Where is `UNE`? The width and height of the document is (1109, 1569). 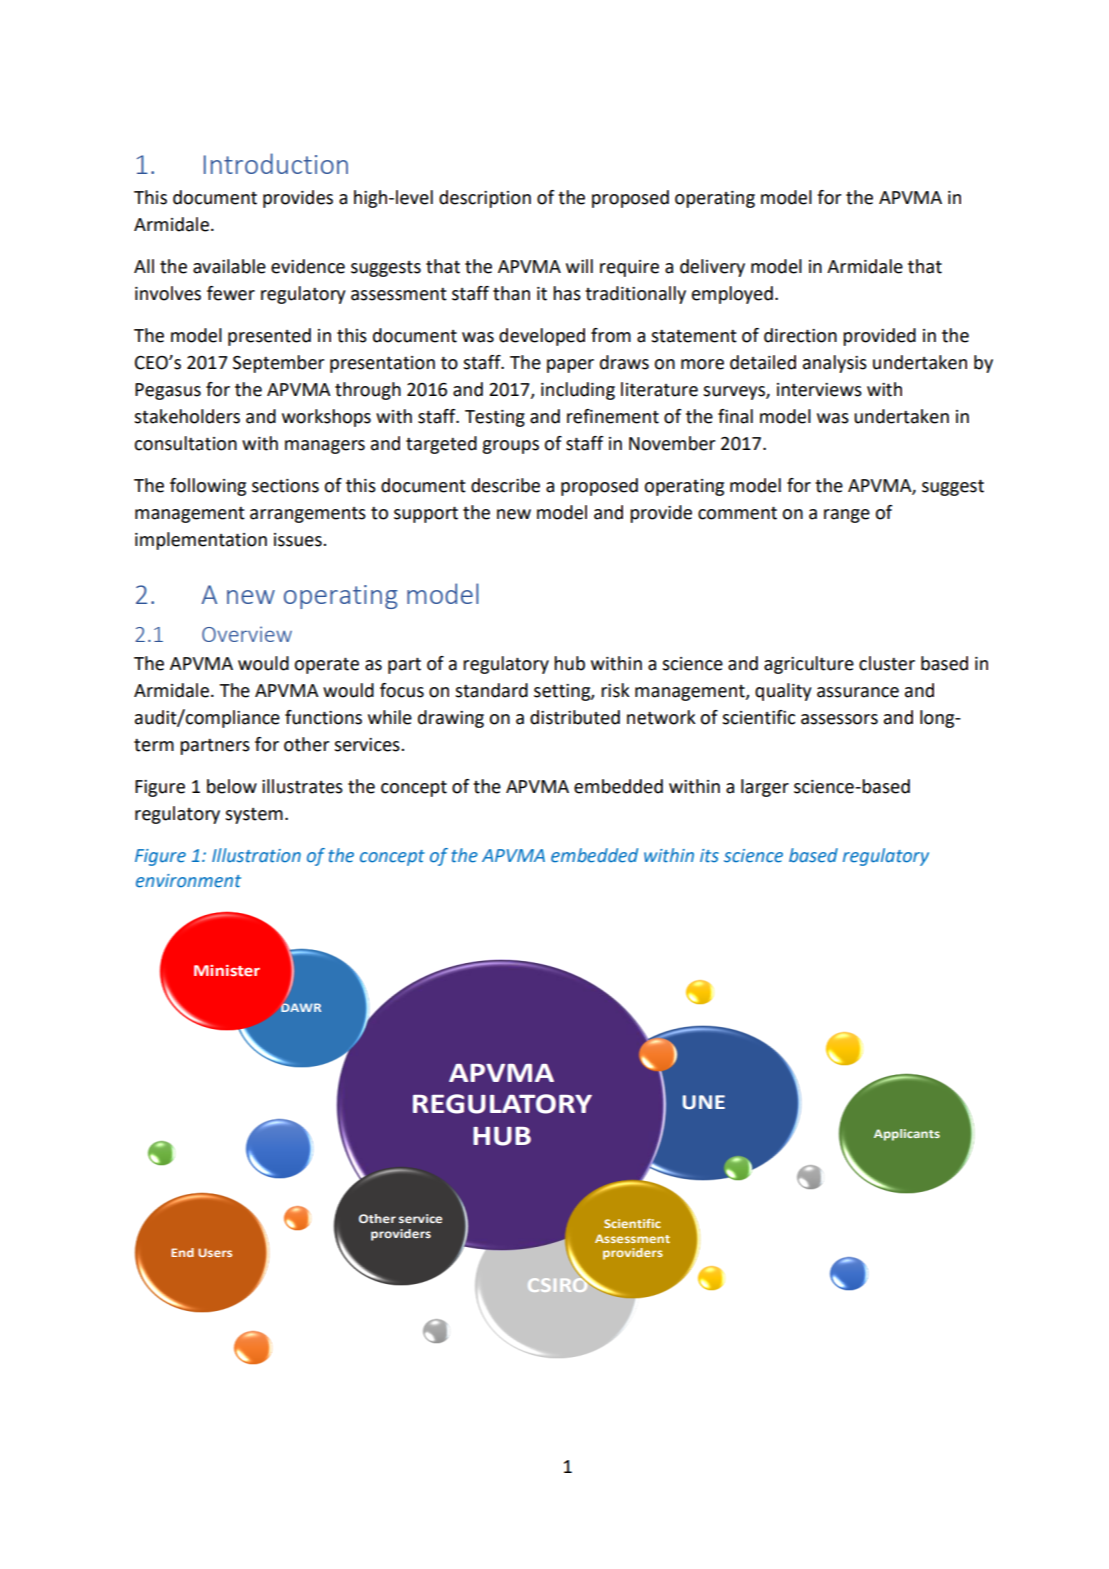
UNE is located at coordinates (704, 1102).
